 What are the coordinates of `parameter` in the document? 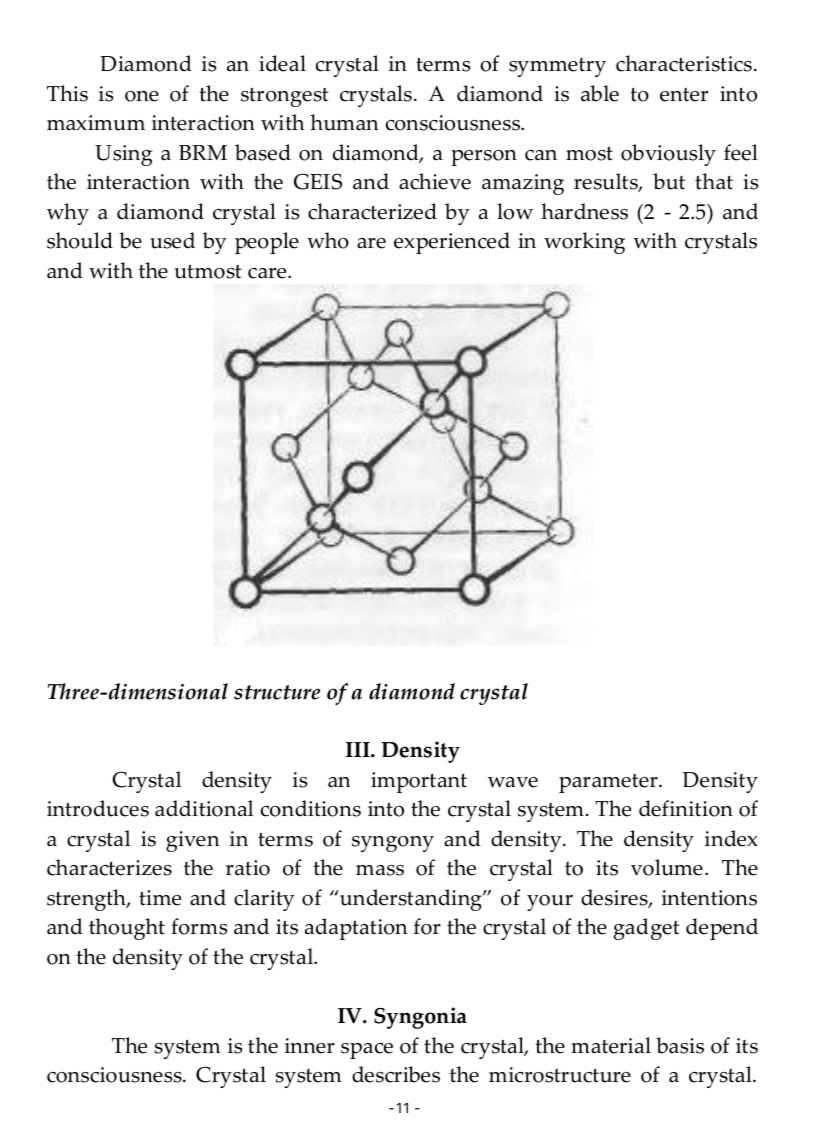 It's located at (609, 783).
